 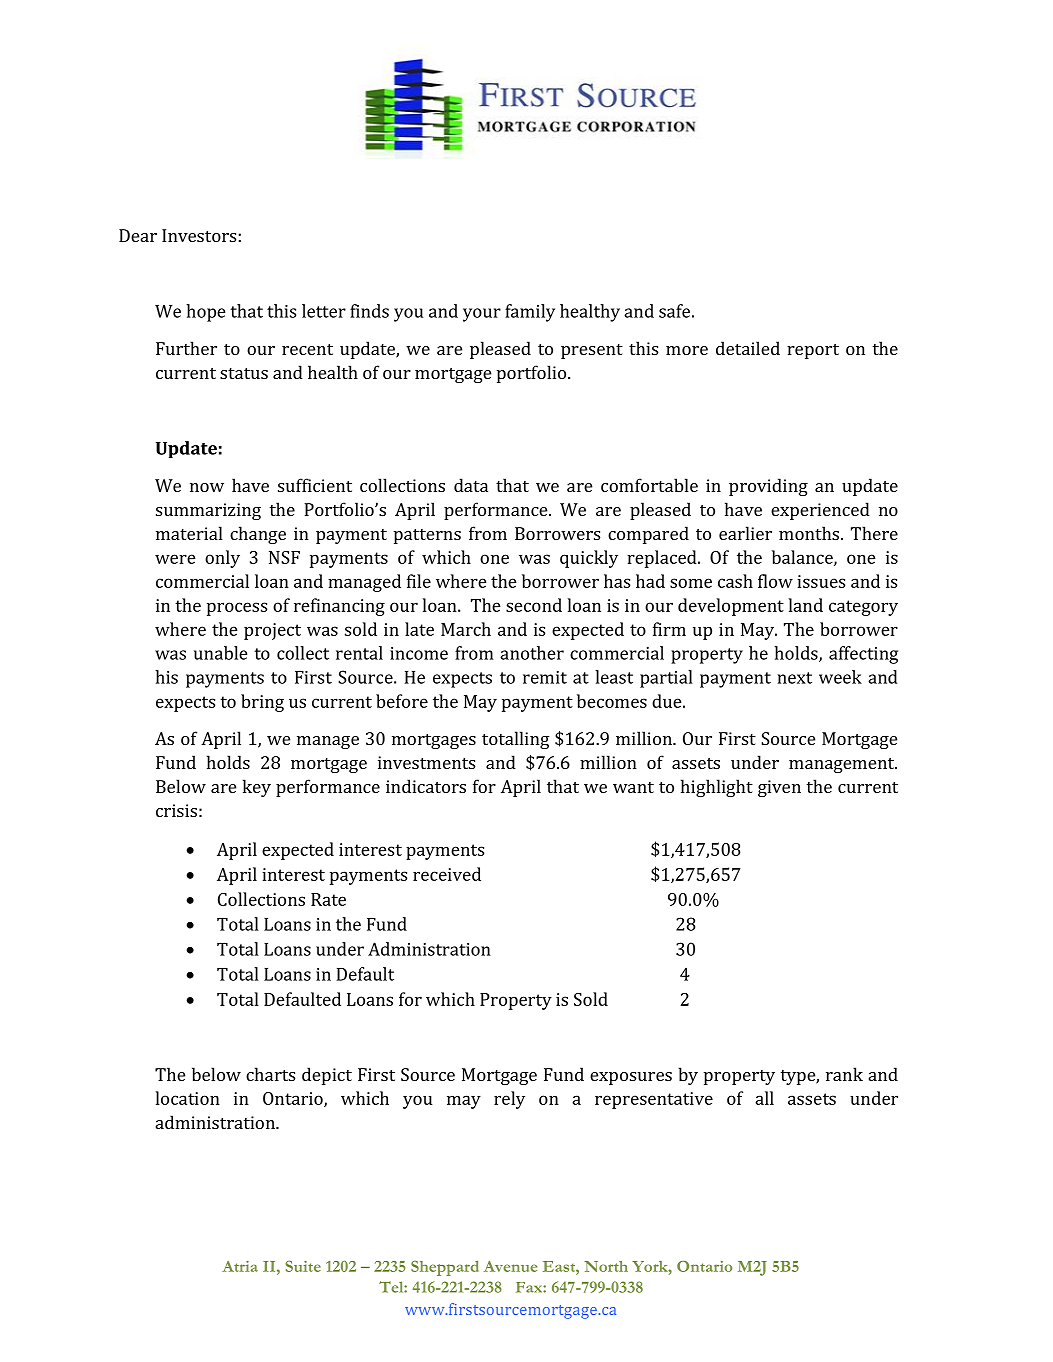 I want to click on given, so click(x=779, y=788).
